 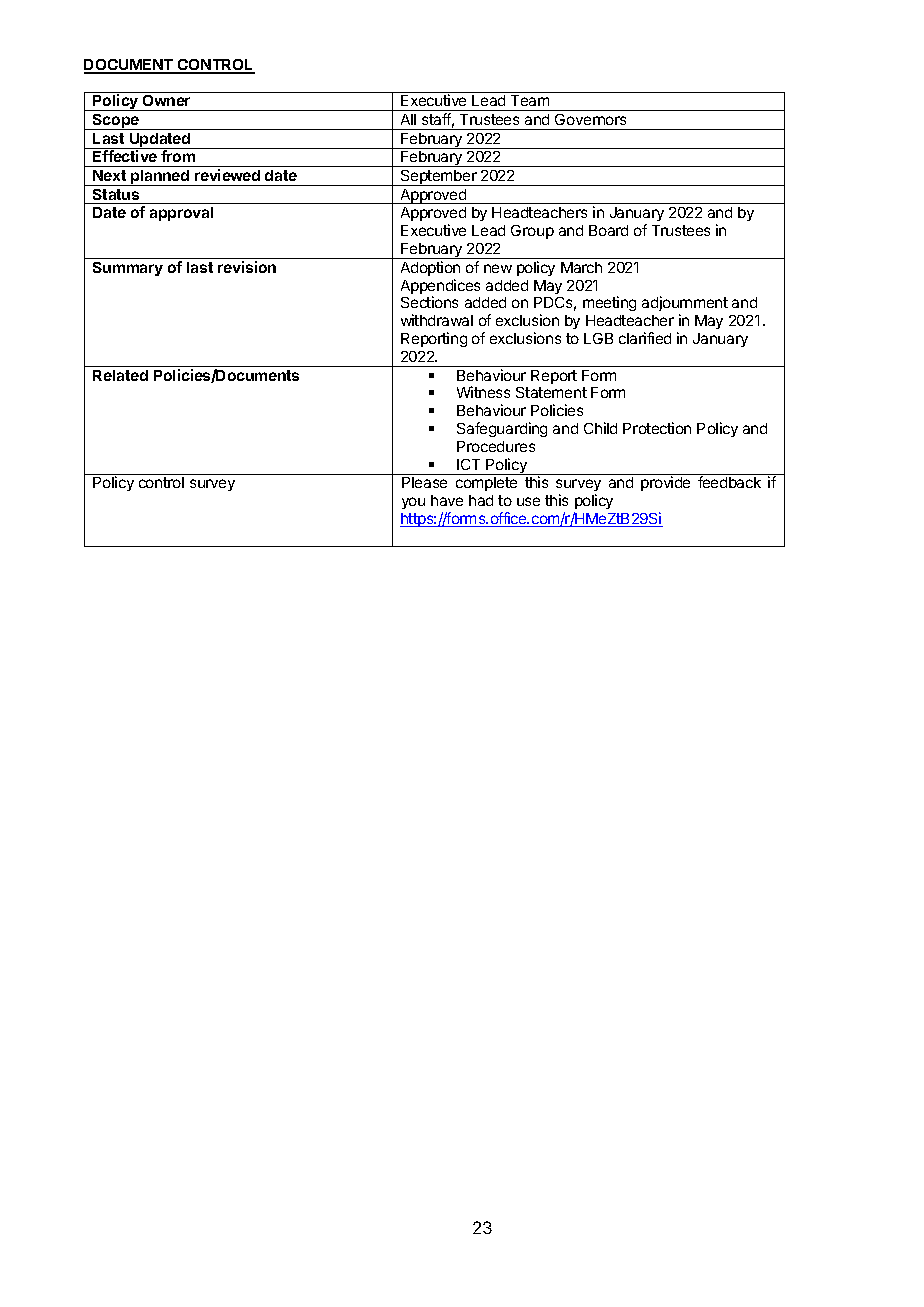 What do you see at coordinates (116, 122) in the page?
I see `Scope` at bounding box center [116, 122].
